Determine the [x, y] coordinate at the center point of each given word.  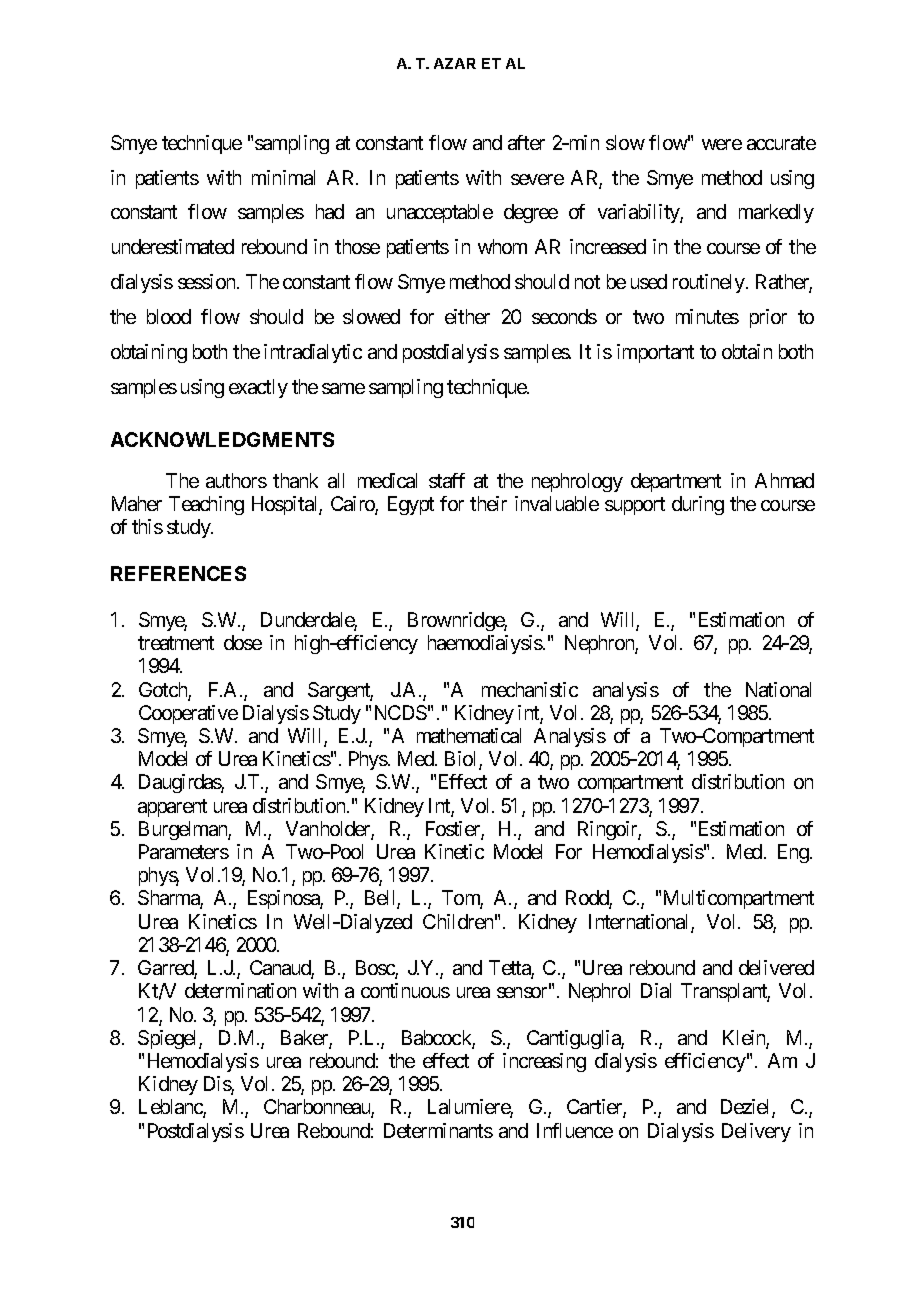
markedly [776, 213]
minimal [283, 177]
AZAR [455, 63]
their [488, 503]
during [698, 505]
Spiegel [169, 1039]
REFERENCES [178, 573]
